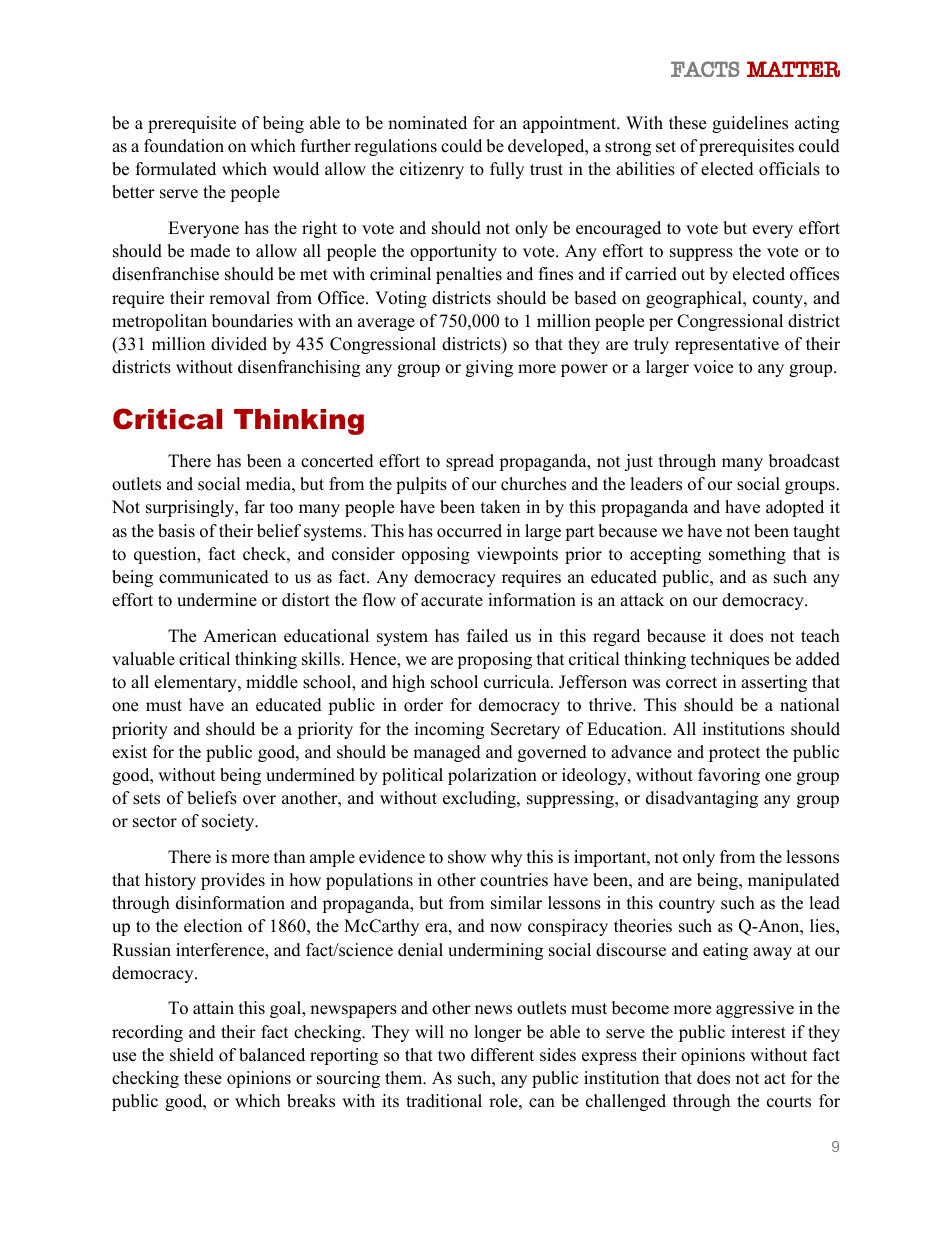  Describe the element at coordinates (451, 1056) in the document. I see `two` at that location.
